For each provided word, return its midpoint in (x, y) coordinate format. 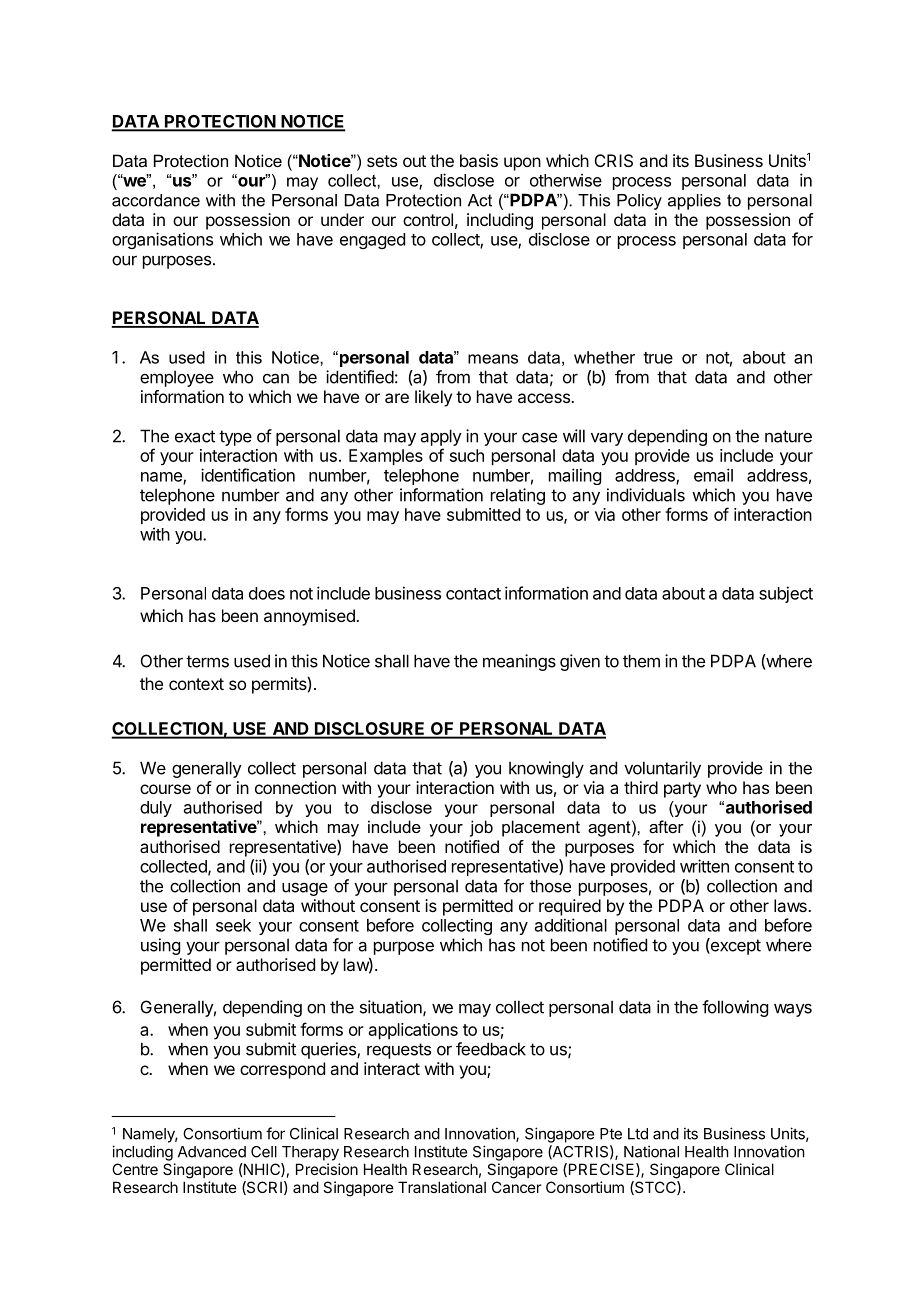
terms (207, 661)
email (713, 475)
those (550, 886)
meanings (519, 662)
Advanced (212, 1152)
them (641, 661)
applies (694, 202)
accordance (156, 200)
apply (441, 437)
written (704, 866)
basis (479, 160)
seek (233, 925)
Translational (442, 1187)
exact (195, 436)
